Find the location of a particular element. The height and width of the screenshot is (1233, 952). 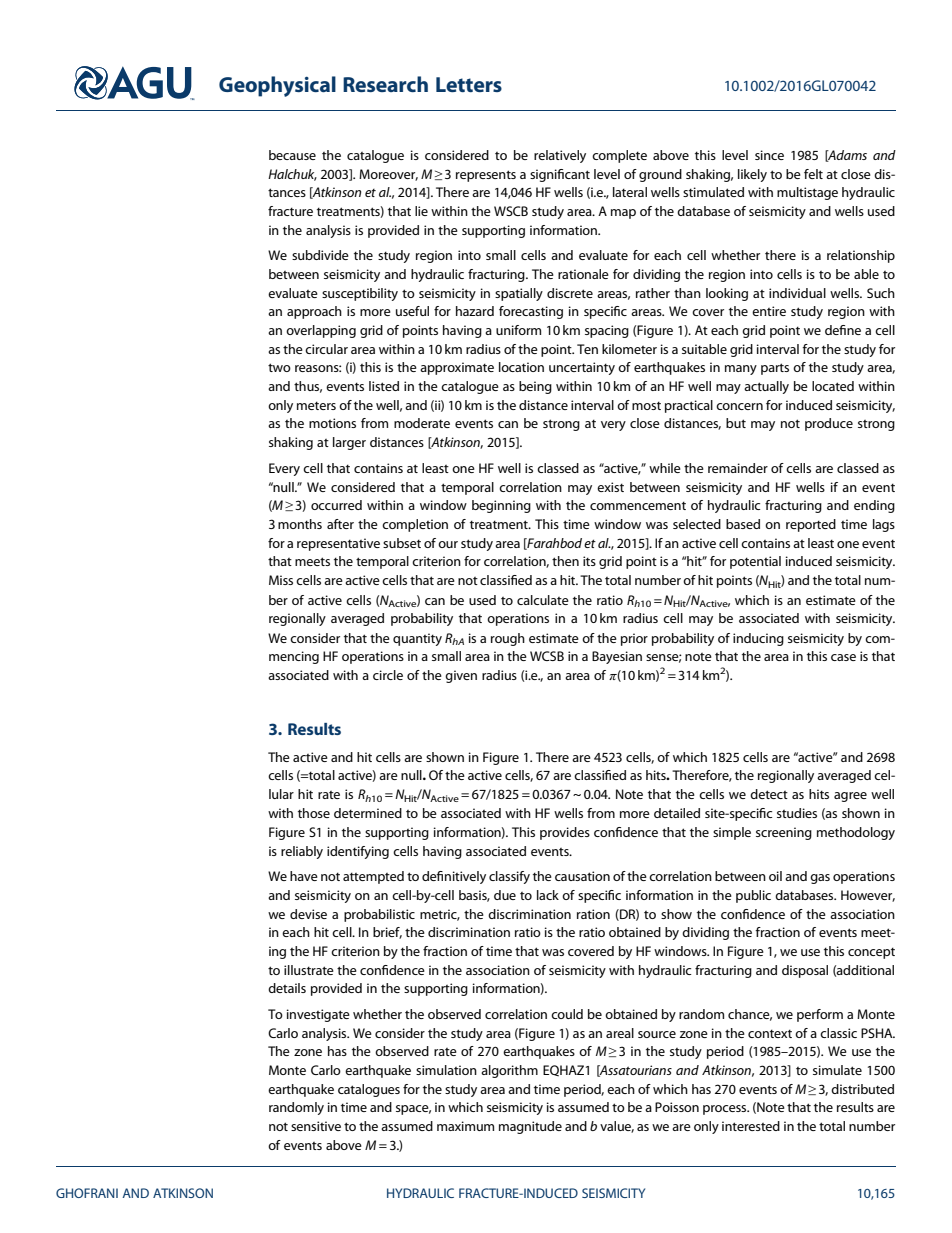

representative is located at coordinates (338, 544).
